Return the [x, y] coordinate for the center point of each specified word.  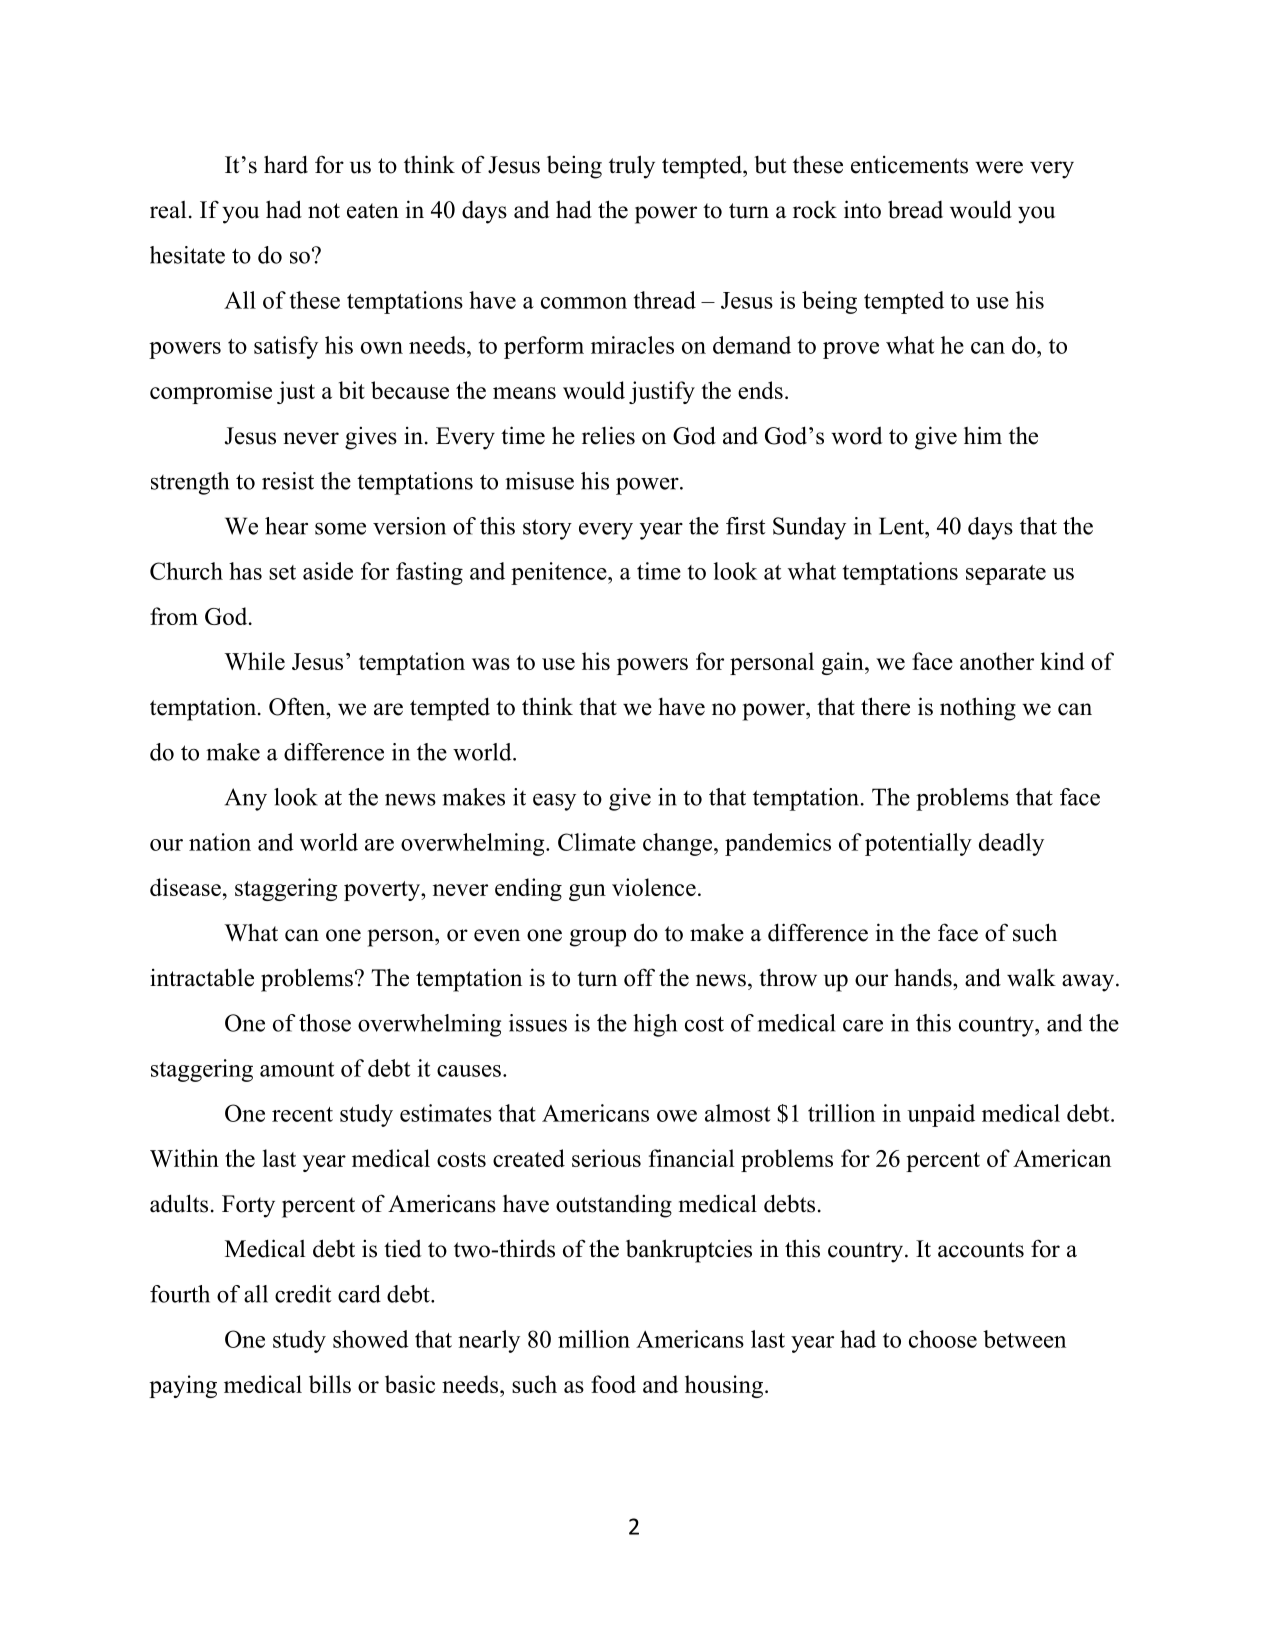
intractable [202, 977]
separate [1006, 575]
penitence [559, 573]
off [639, 977]
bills [330, 1384]
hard [286, 164]
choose [943, 1339]
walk [1031, 977]
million [594, 1339]
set [282, 572]
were [999, 167]
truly [632, 167]
